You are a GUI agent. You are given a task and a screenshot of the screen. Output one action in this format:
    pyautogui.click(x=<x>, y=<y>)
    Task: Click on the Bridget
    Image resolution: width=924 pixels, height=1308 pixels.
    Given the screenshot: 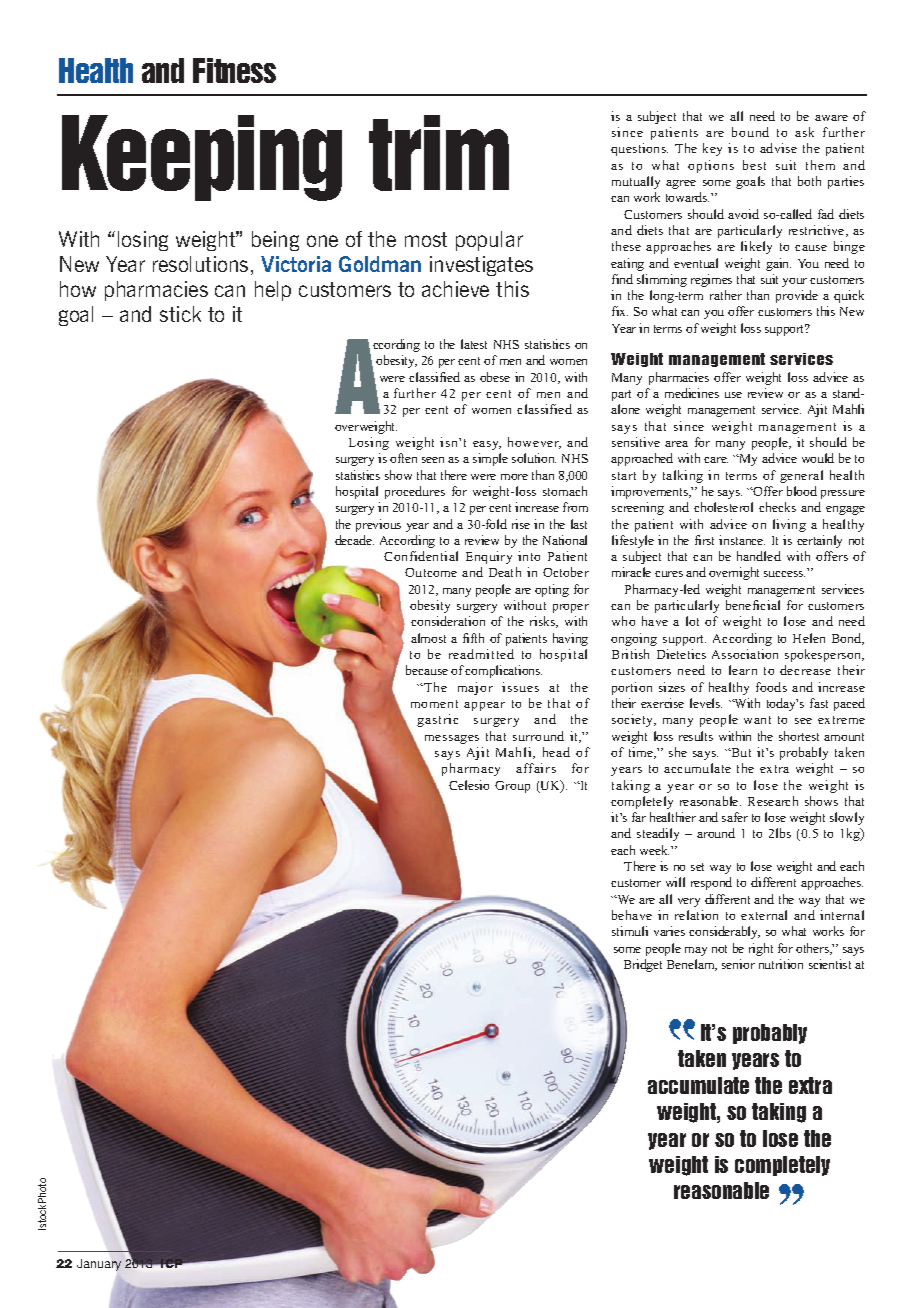 What is the action you would take?
    pyautogui.click(x=643, y=965)
